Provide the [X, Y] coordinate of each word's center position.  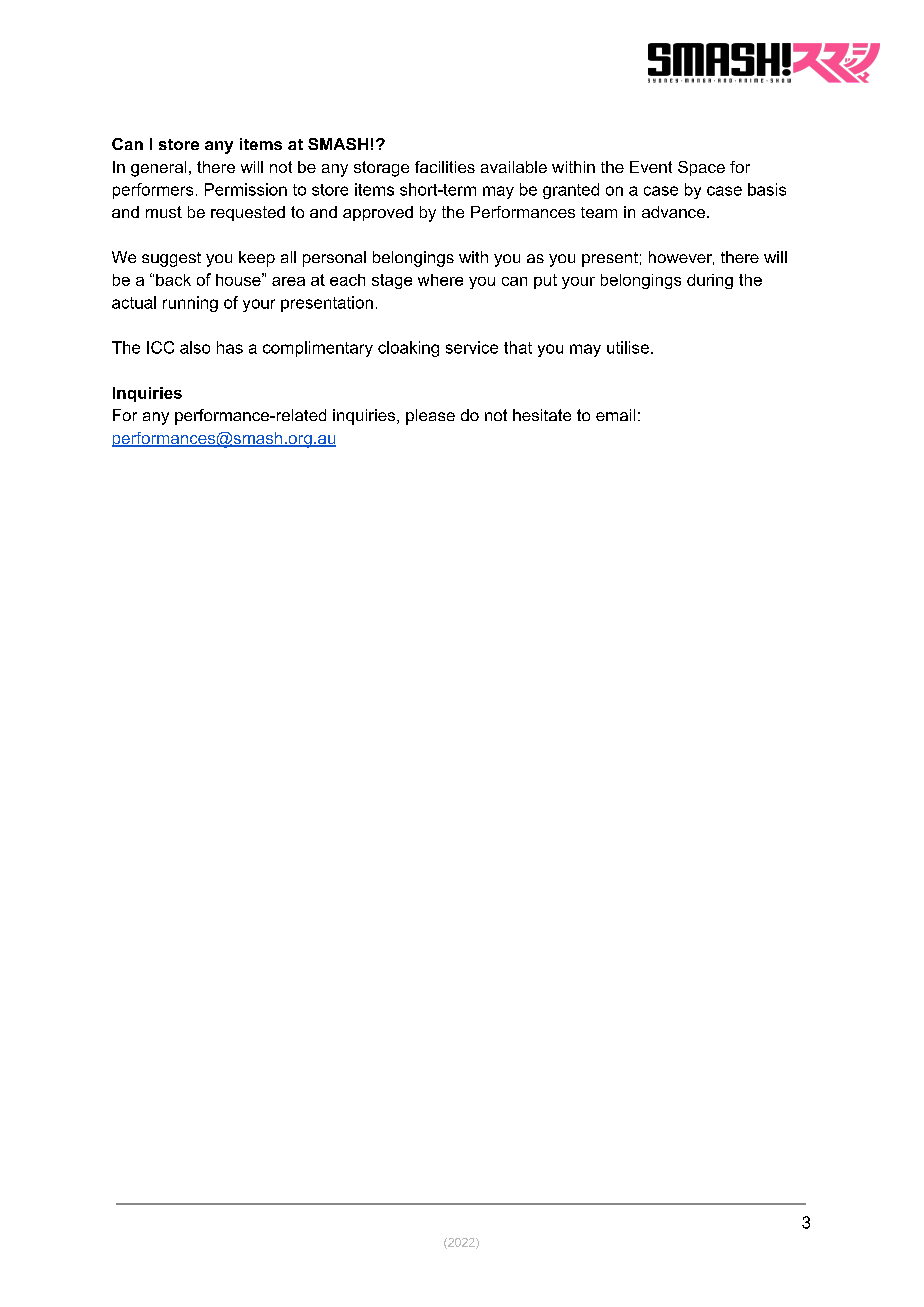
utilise [628, 347]
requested [248, 213]
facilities [445, 167]
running [190, 304]
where [440, 280]
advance [673, 212]
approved [378, 213]
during [710, 281]
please [430, 417]
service [472, 347]
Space [701, 168]
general [158, 169]
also [195, 347]
